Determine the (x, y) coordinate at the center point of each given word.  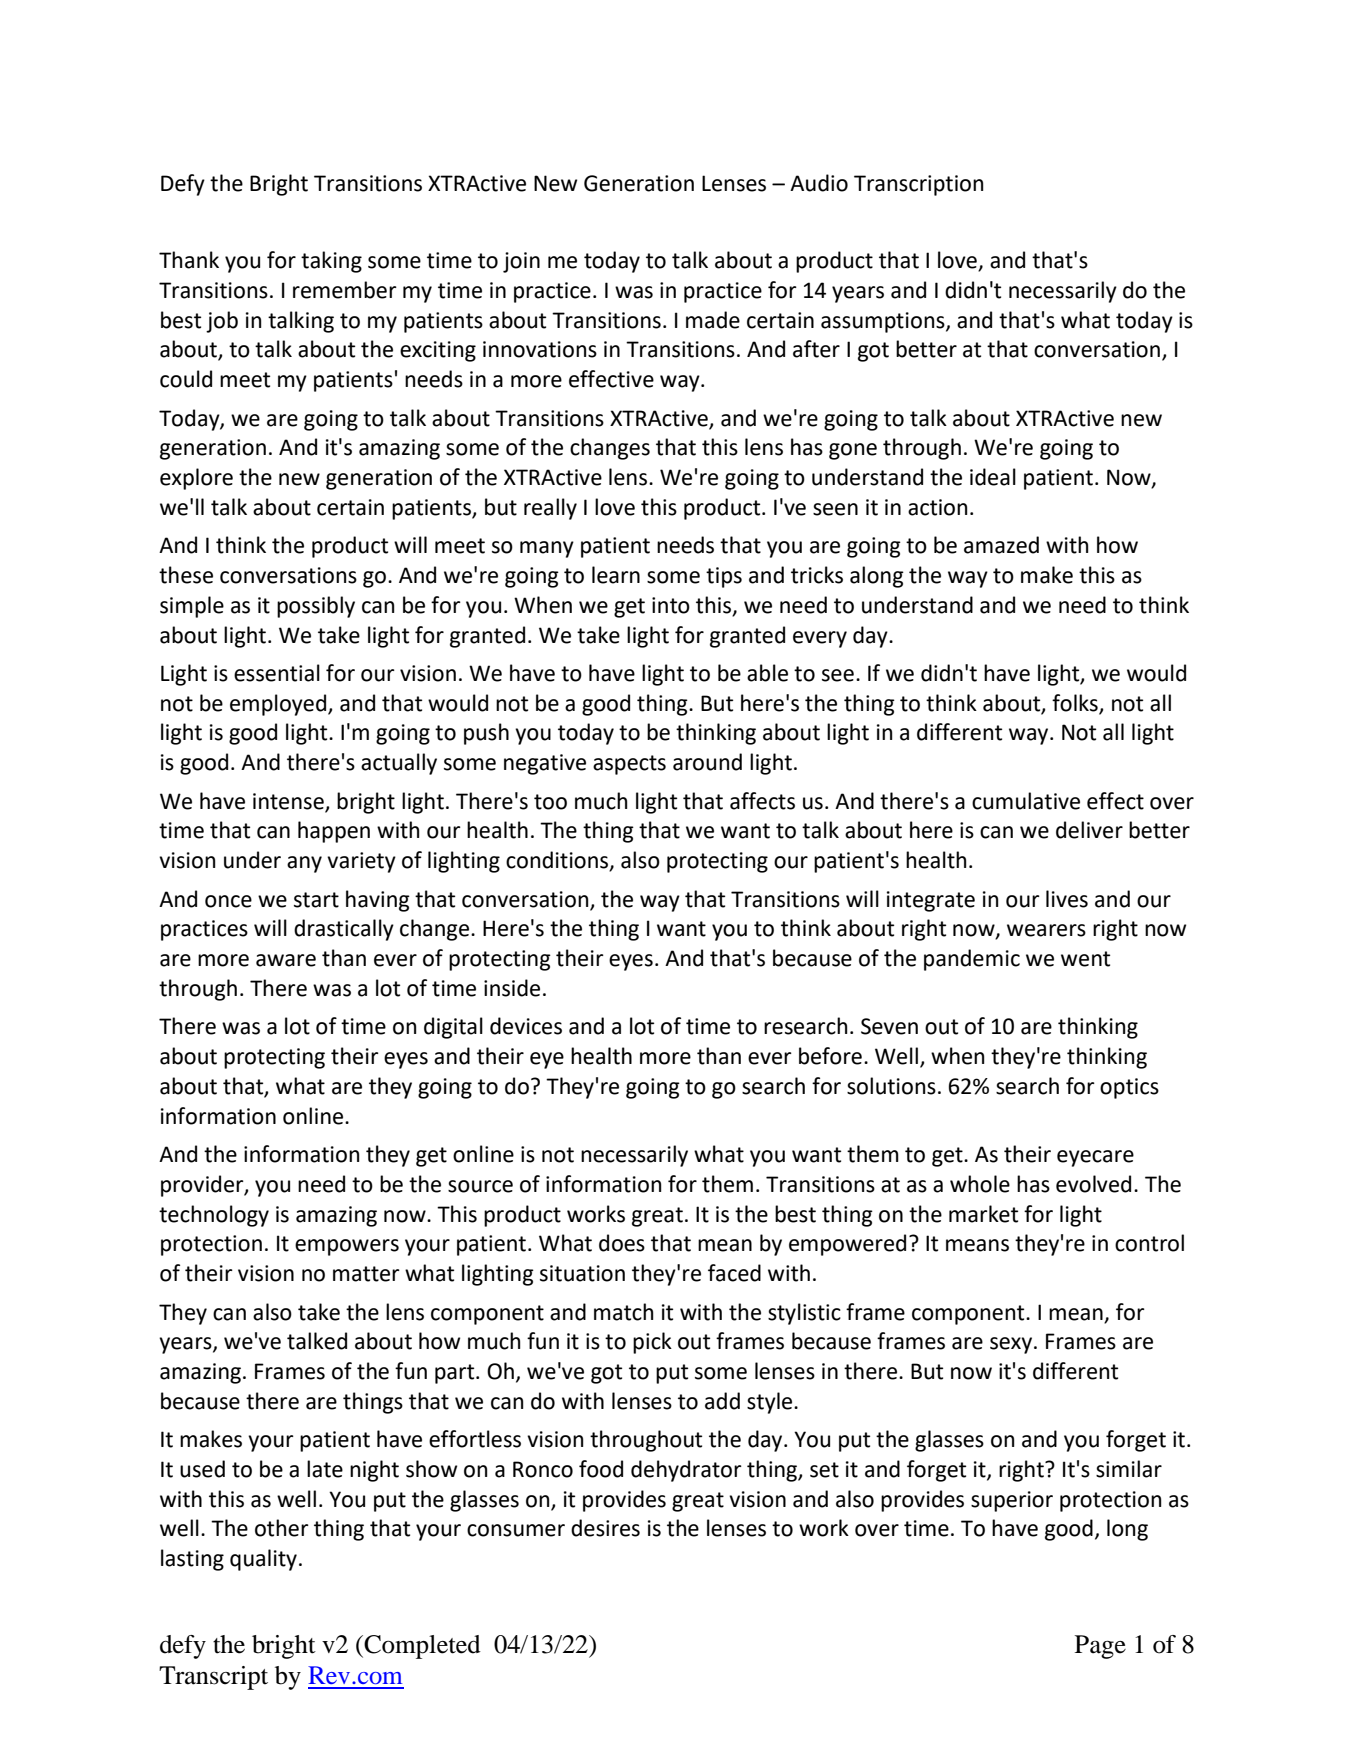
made (713, 320)
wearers (1046, 930)
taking (331, 262)
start (316, 900)
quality (263, 1560)
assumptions (884, 322)
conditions (558, 861)
